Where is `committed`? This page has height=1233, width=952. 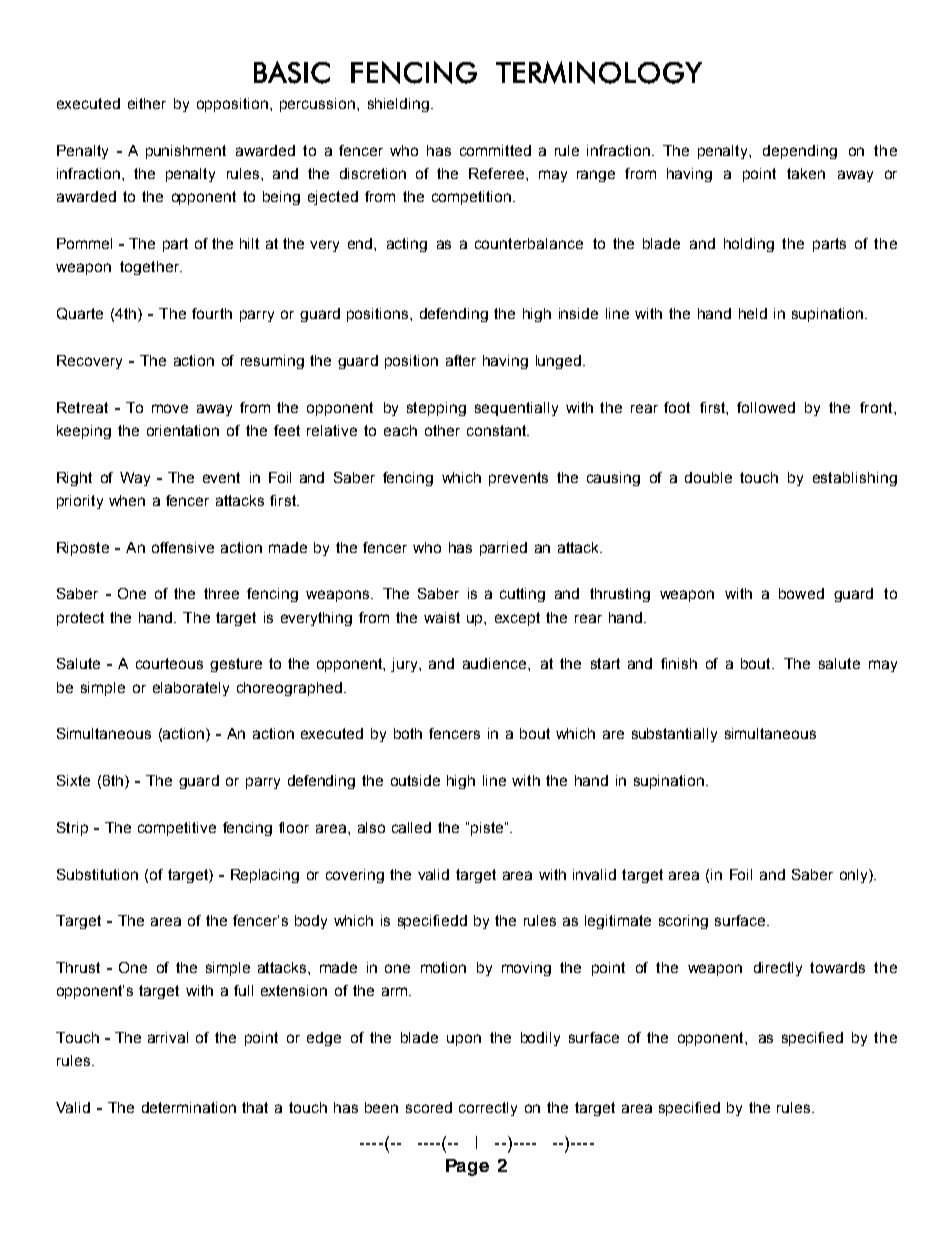
committed is located at coordinates (495, 150).
